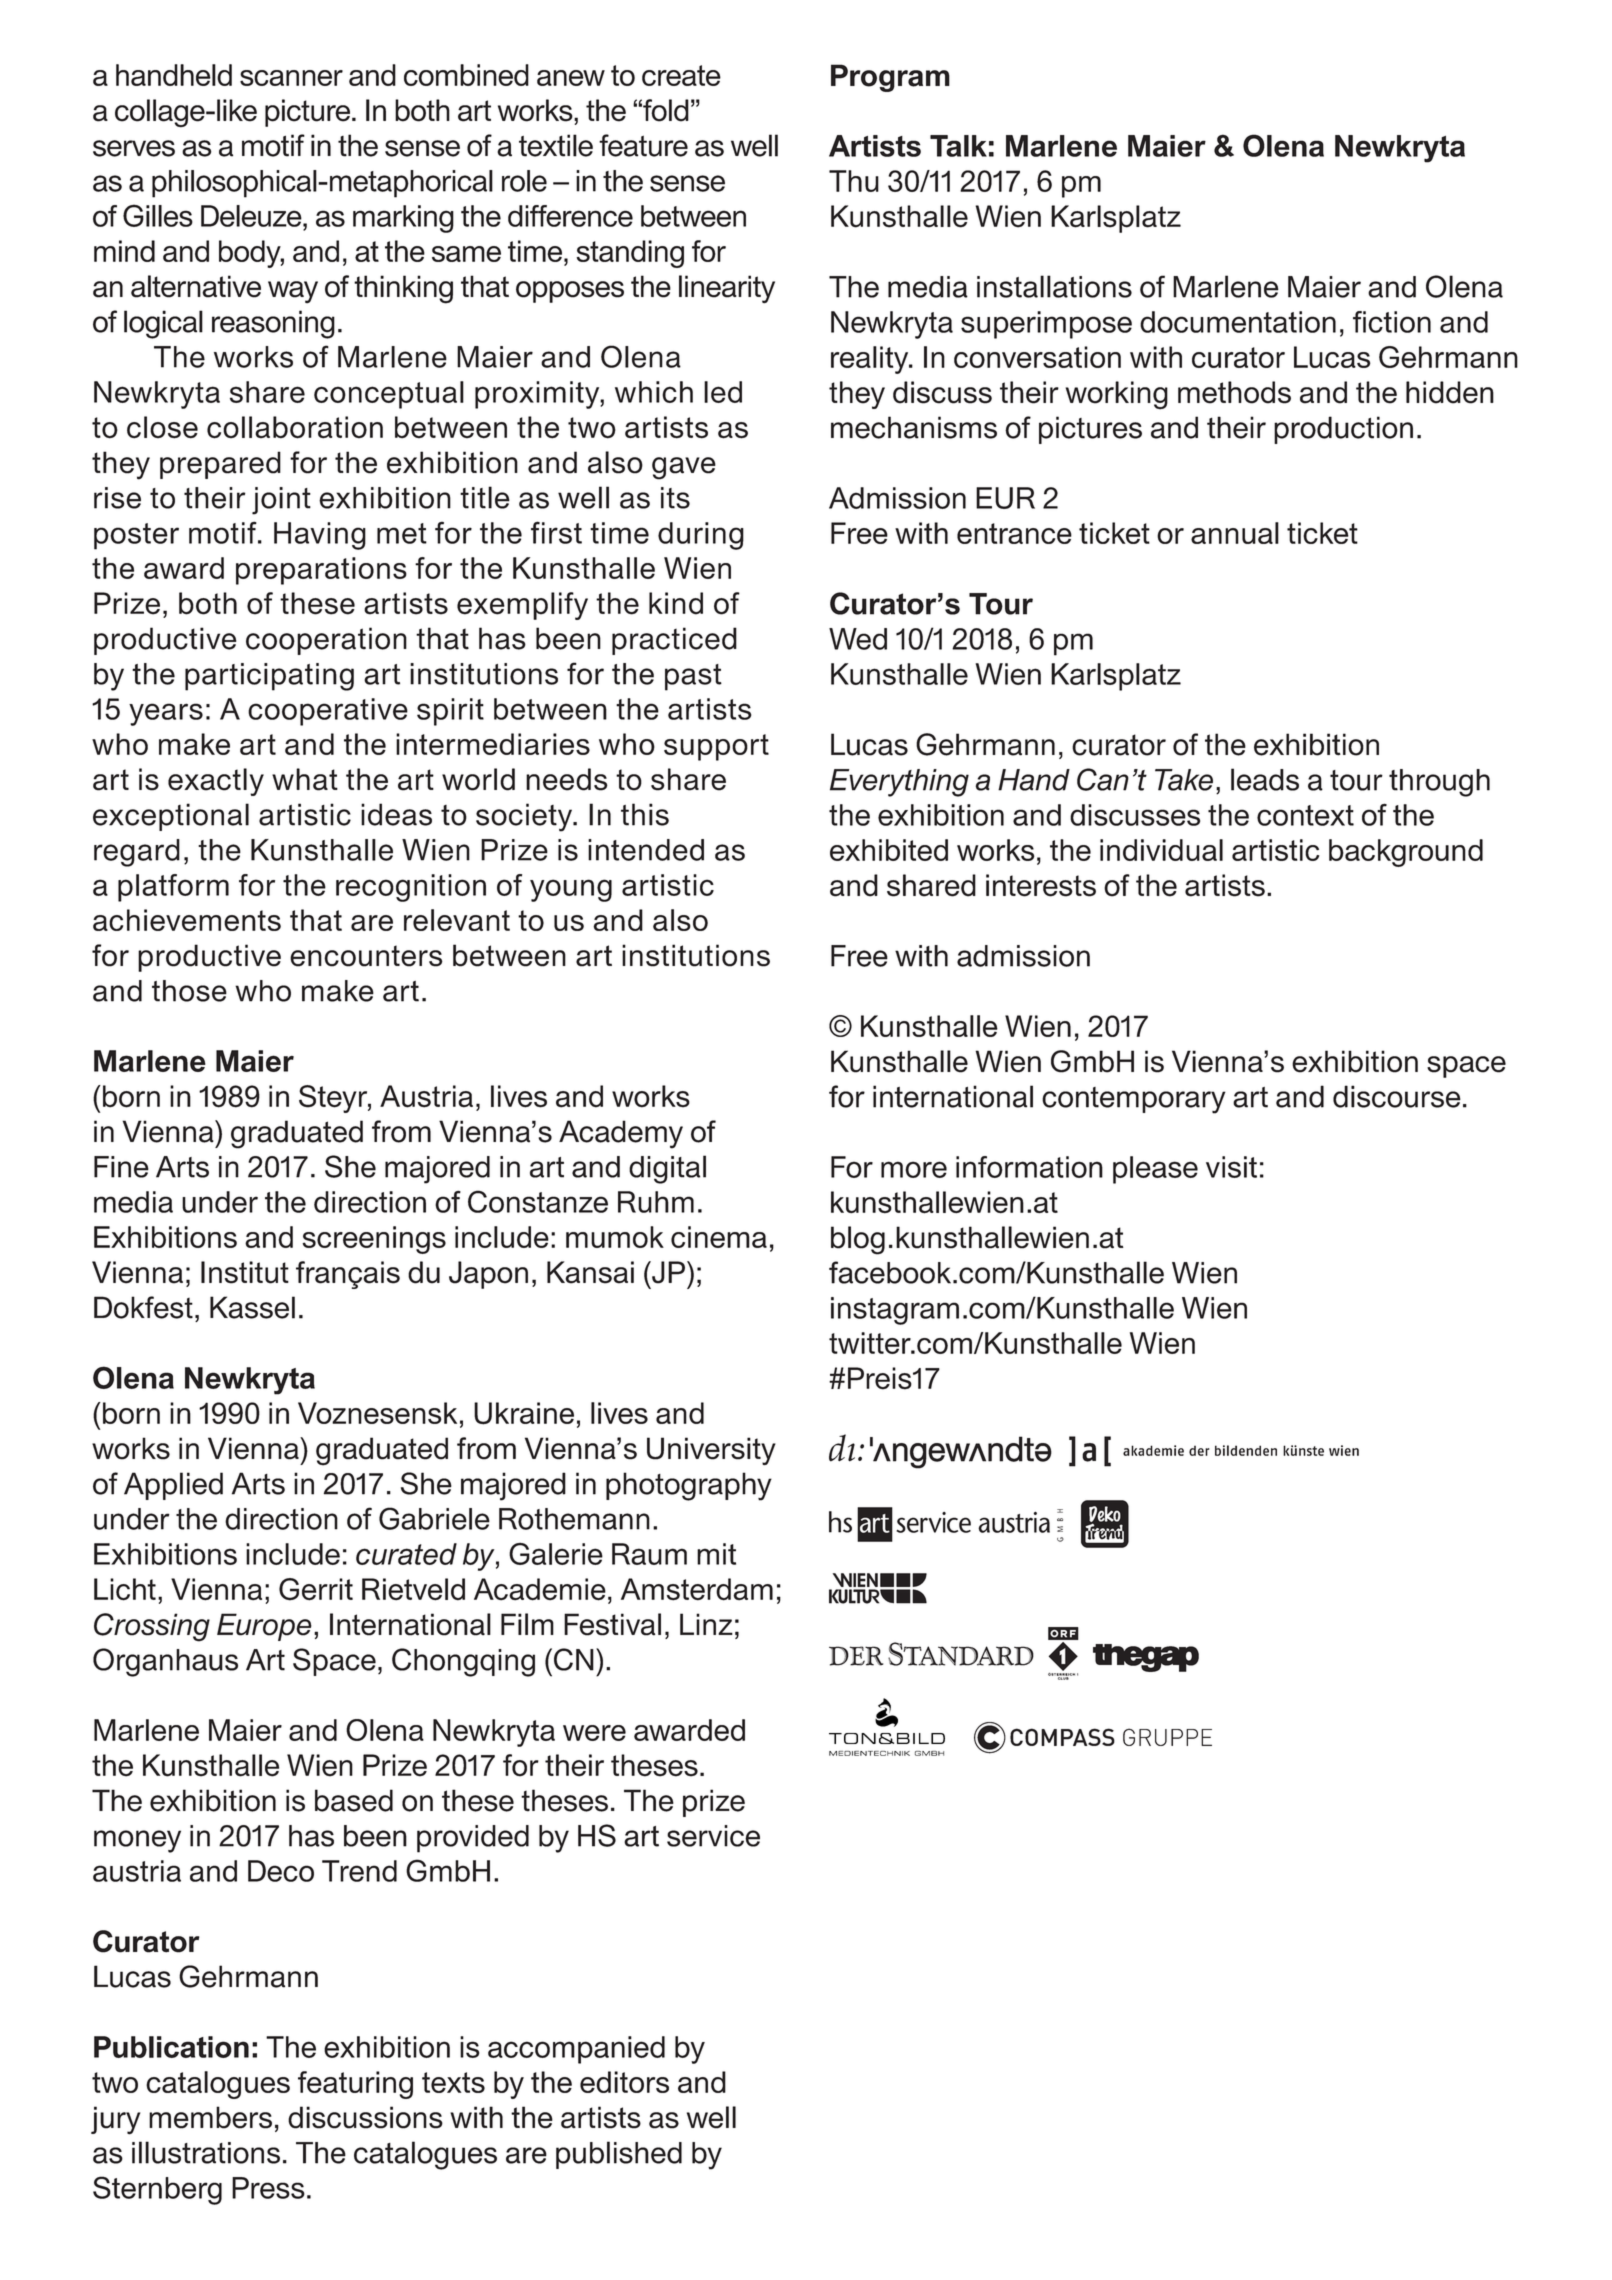 The image size is (1612, 2280). What do you see at coordinates (854, 181) in the screenshot?
I see `Thu` at bounding box center [854, 181].
